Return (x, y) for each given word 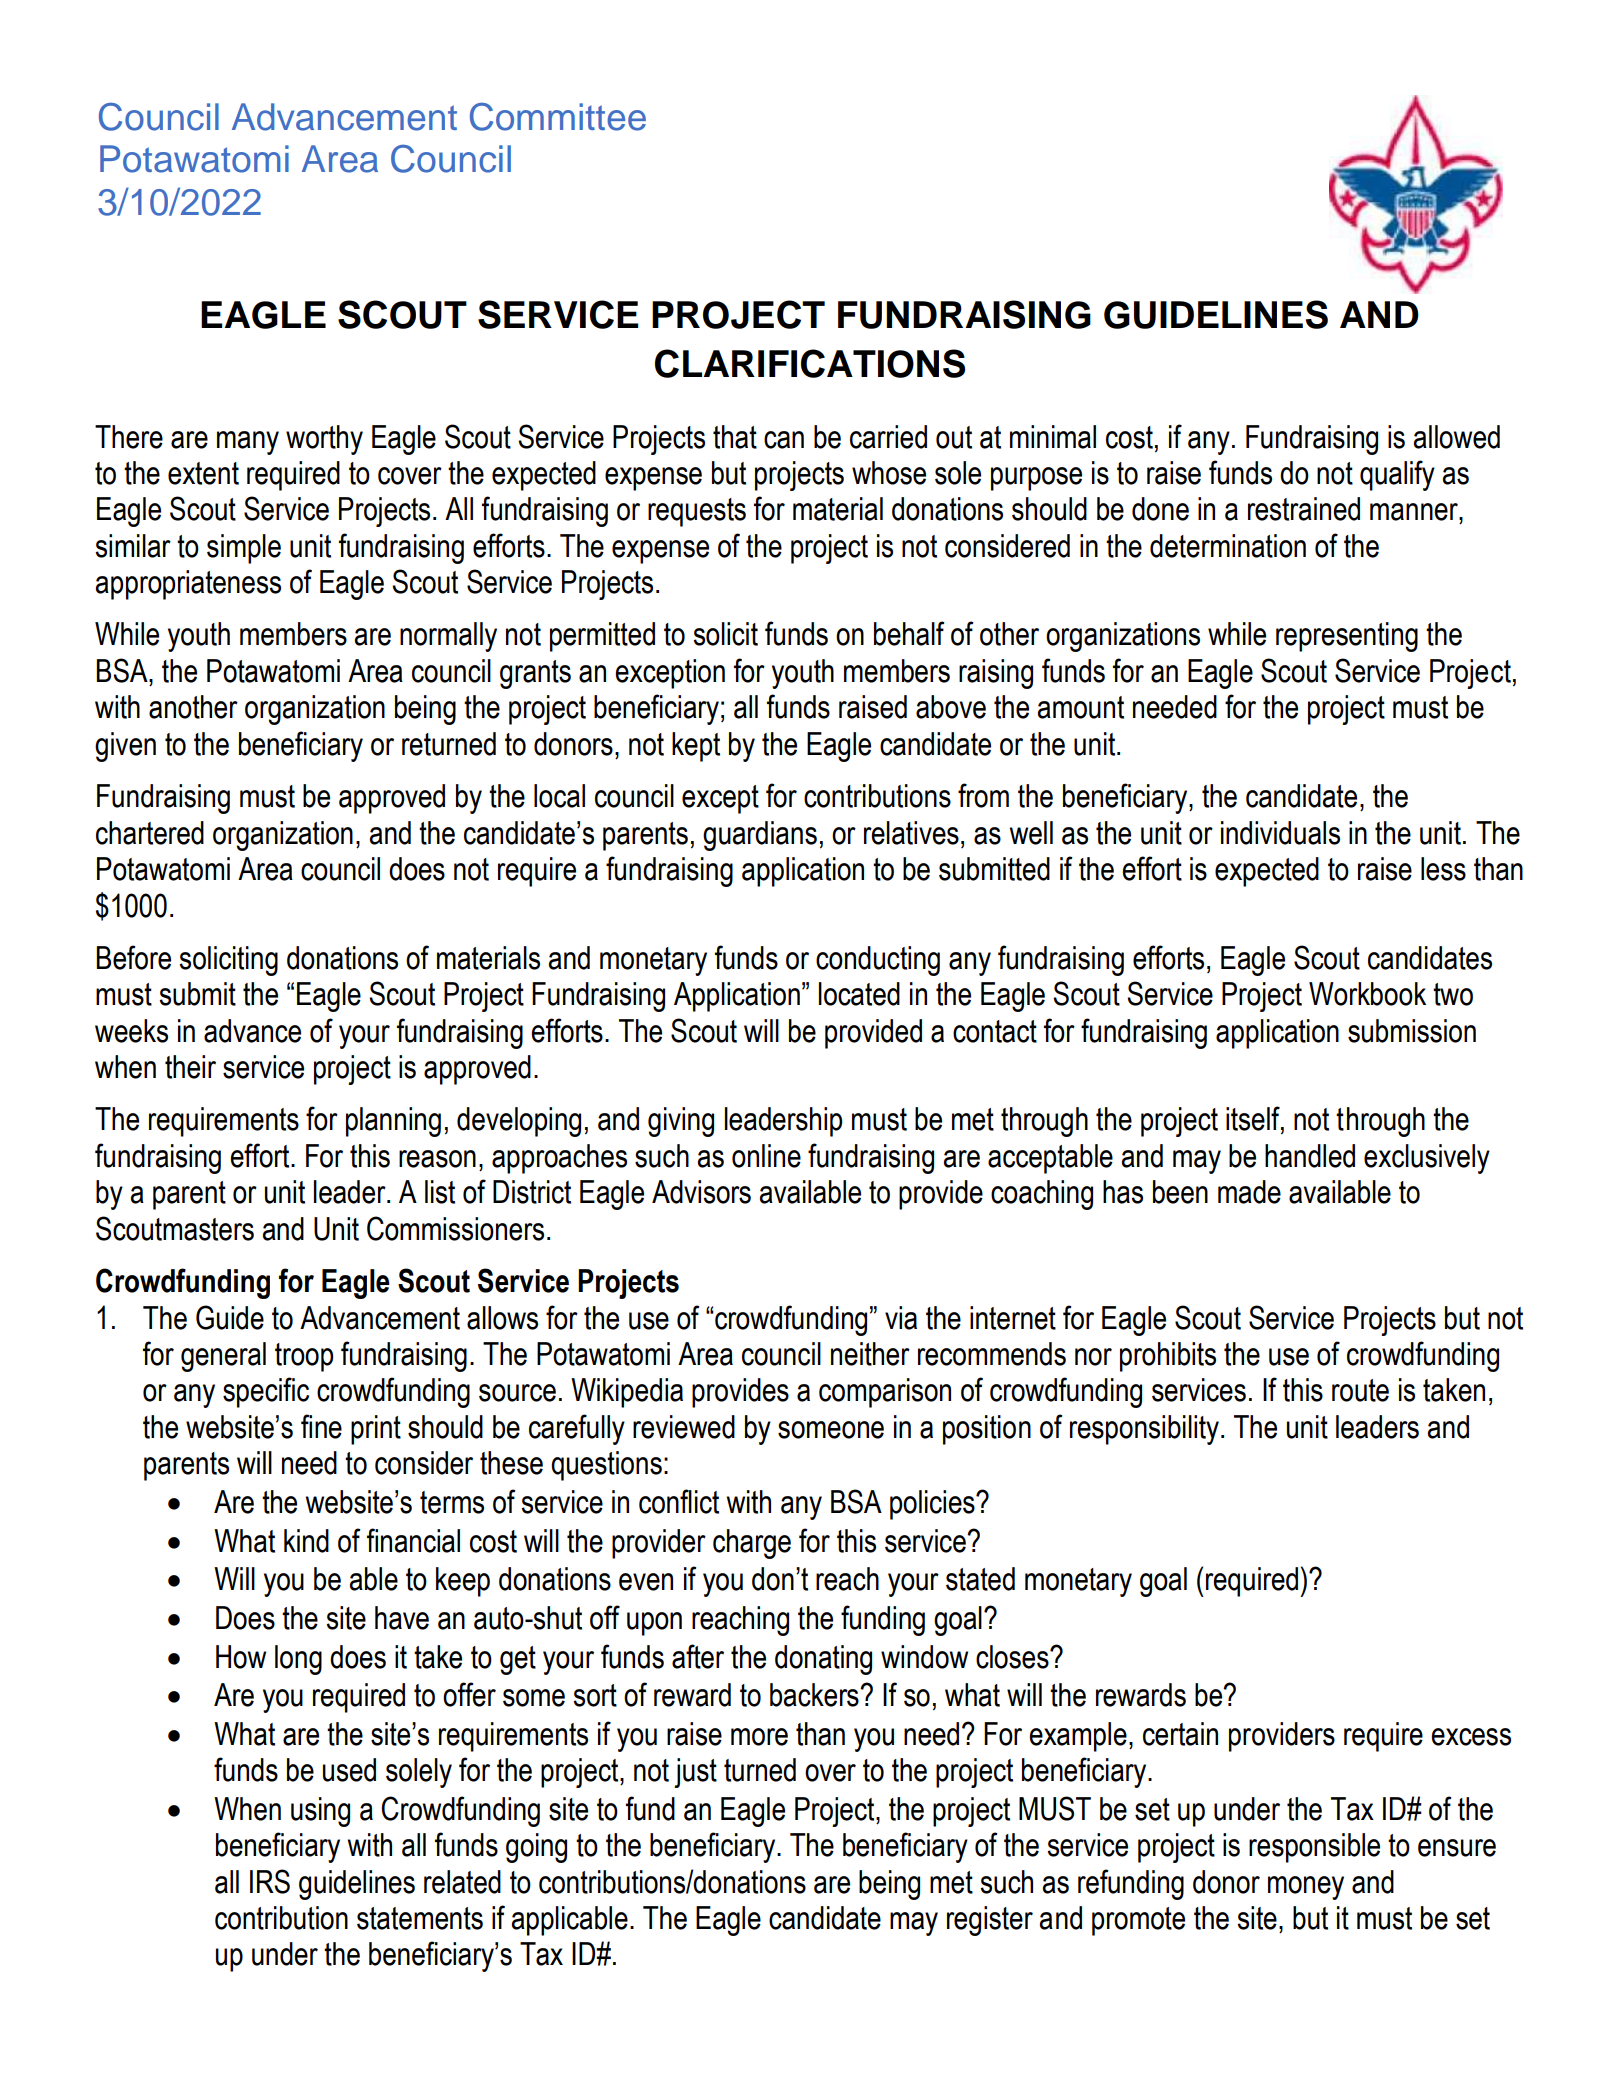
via (901, 1318)
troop (304, 1357)
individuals (1280, 833)
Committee (558, 116)
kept (696, 747)
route (1360, 1390)
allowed (1456, 437)
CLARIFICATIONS (810, 363)
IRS (270, 1881)
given (125, 747)
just (695, 1773)
